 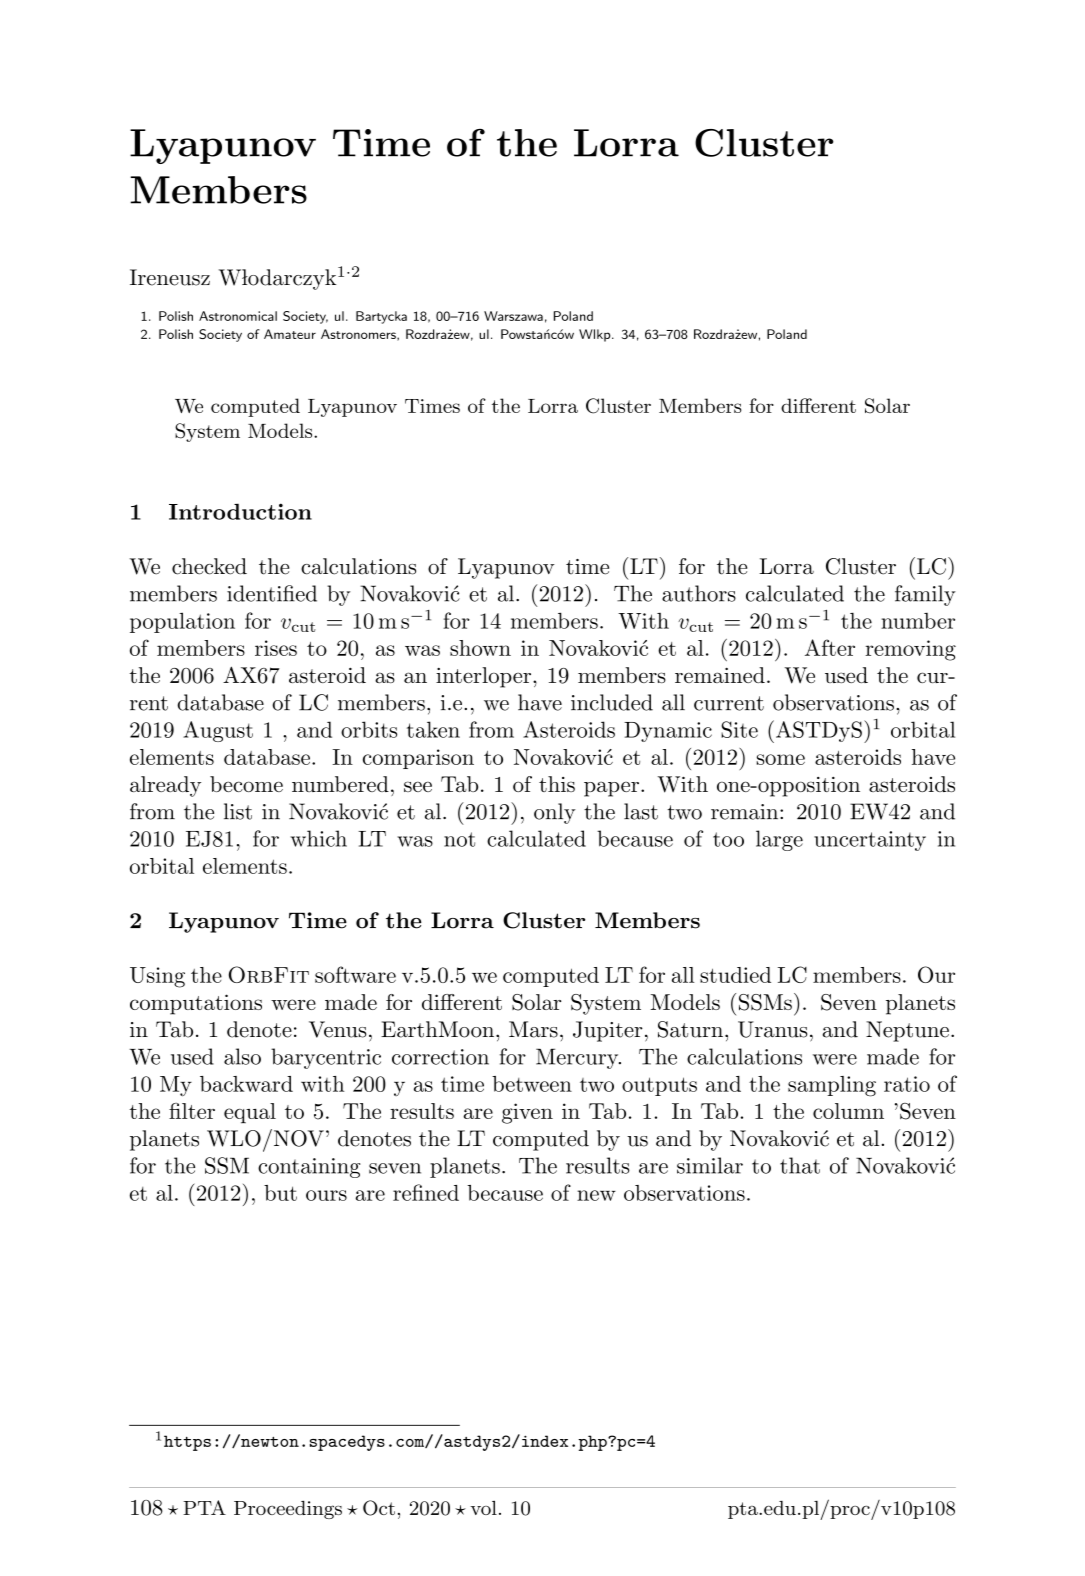 I want to click on some, so click(x=781, y=759).
